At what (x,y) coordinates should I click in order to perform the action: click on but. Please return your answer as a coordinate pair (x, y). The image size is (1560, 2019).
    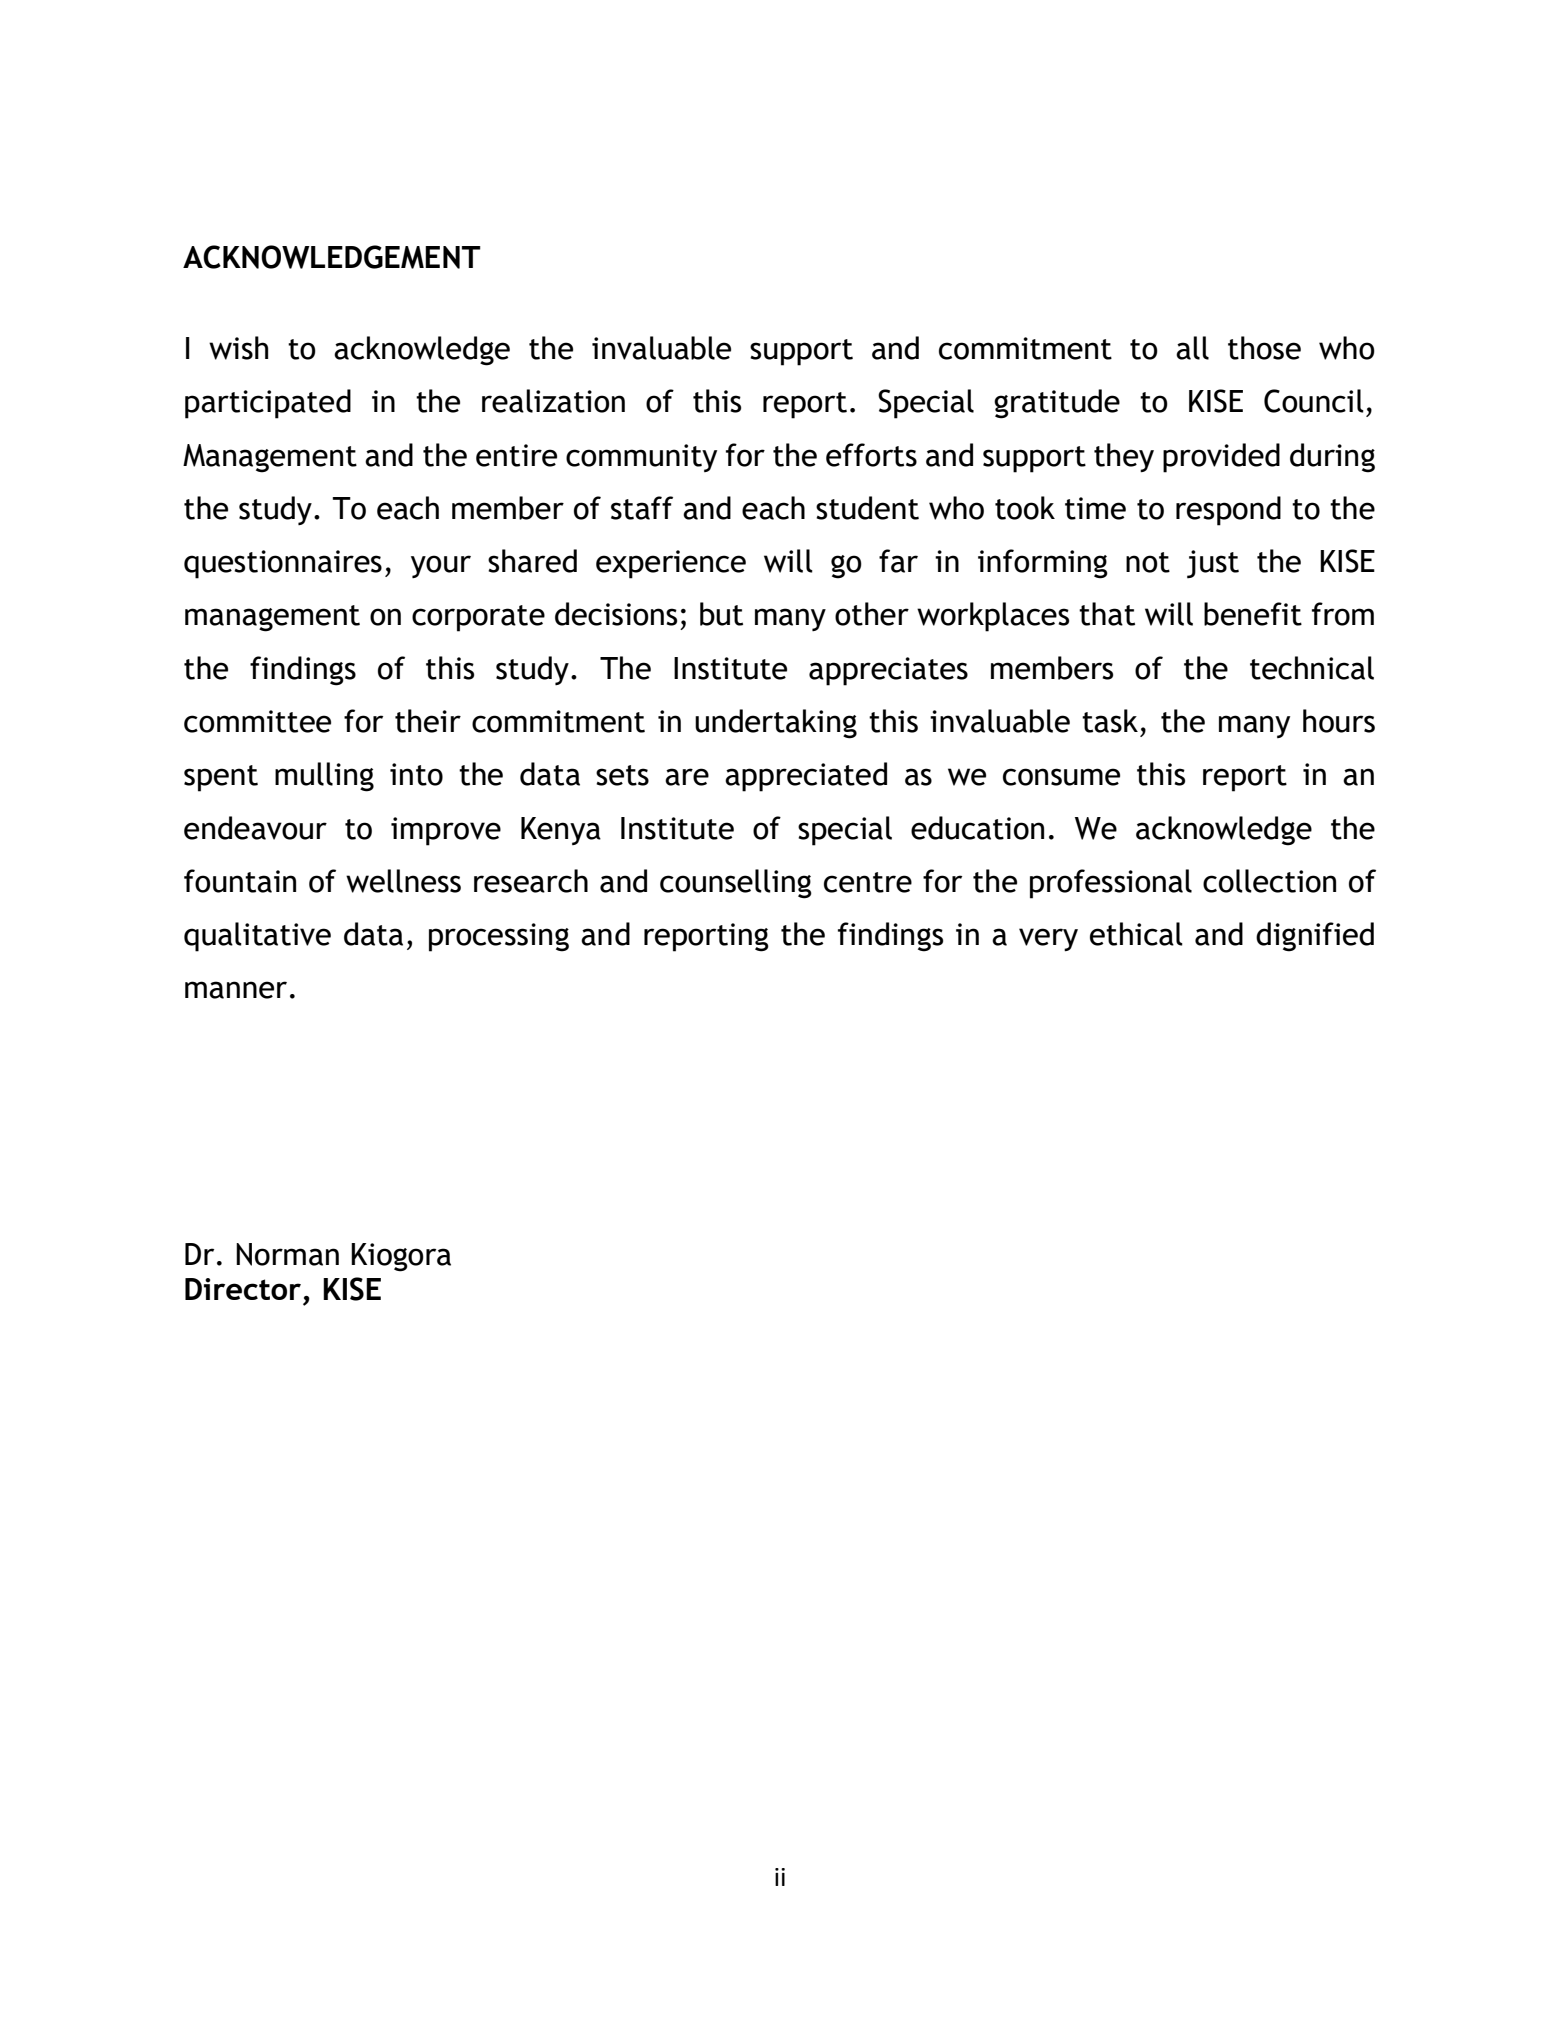
    Looking at the image, I should click on (721, 614).
